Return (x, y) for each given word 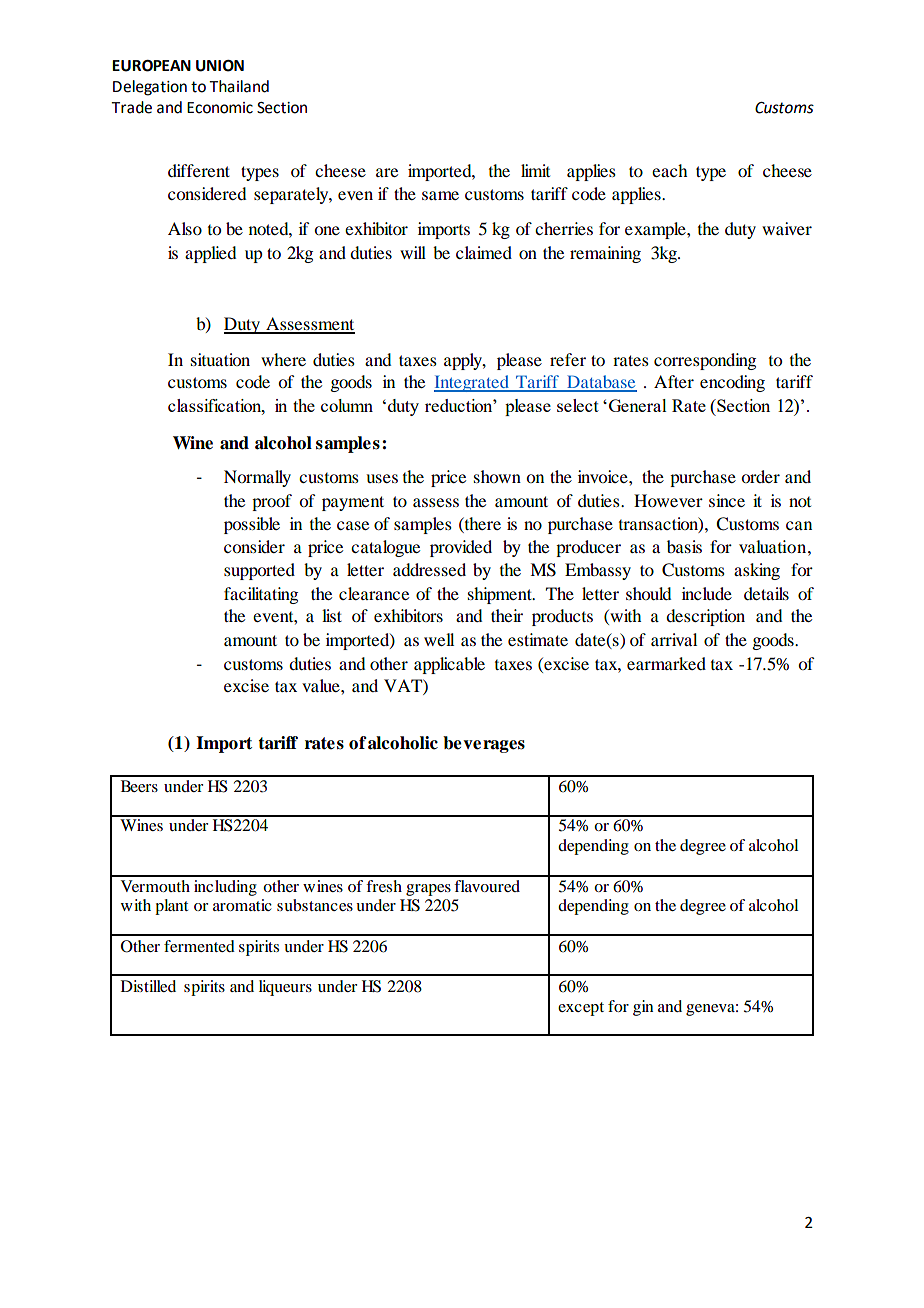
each (669, 170)
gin (643, 1008)
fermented (199, 946)
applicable (449, 665)
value (322, 685)
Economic (220, 108)
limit (535, 170)
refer (568, 359)
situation (220, 359)
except (581, 1009)
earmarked (666, 663)
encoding (732, 383)
